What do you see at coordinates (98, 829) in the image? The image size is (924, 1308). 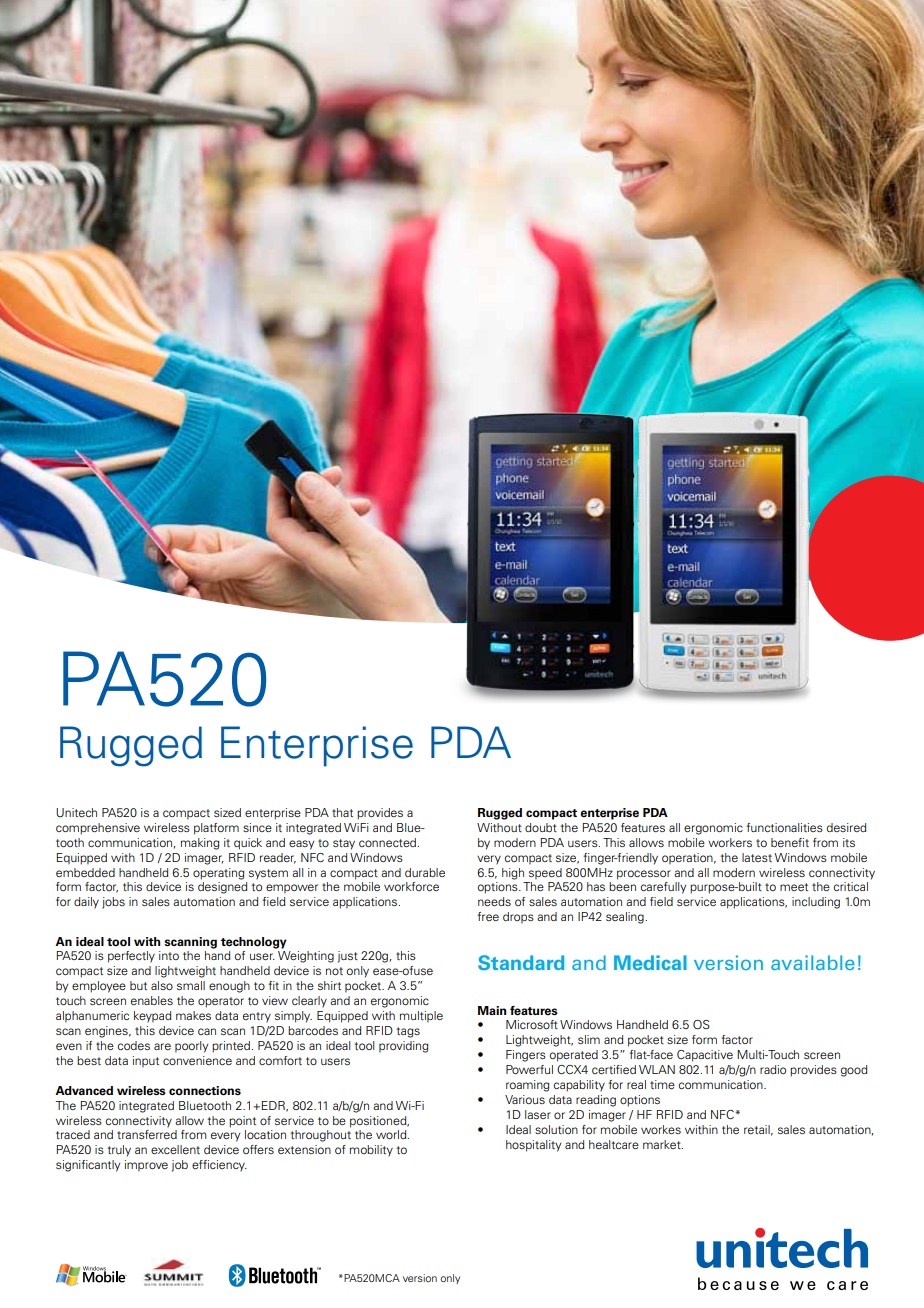 I see `comprehensive` at bounding box center [98, 829].
